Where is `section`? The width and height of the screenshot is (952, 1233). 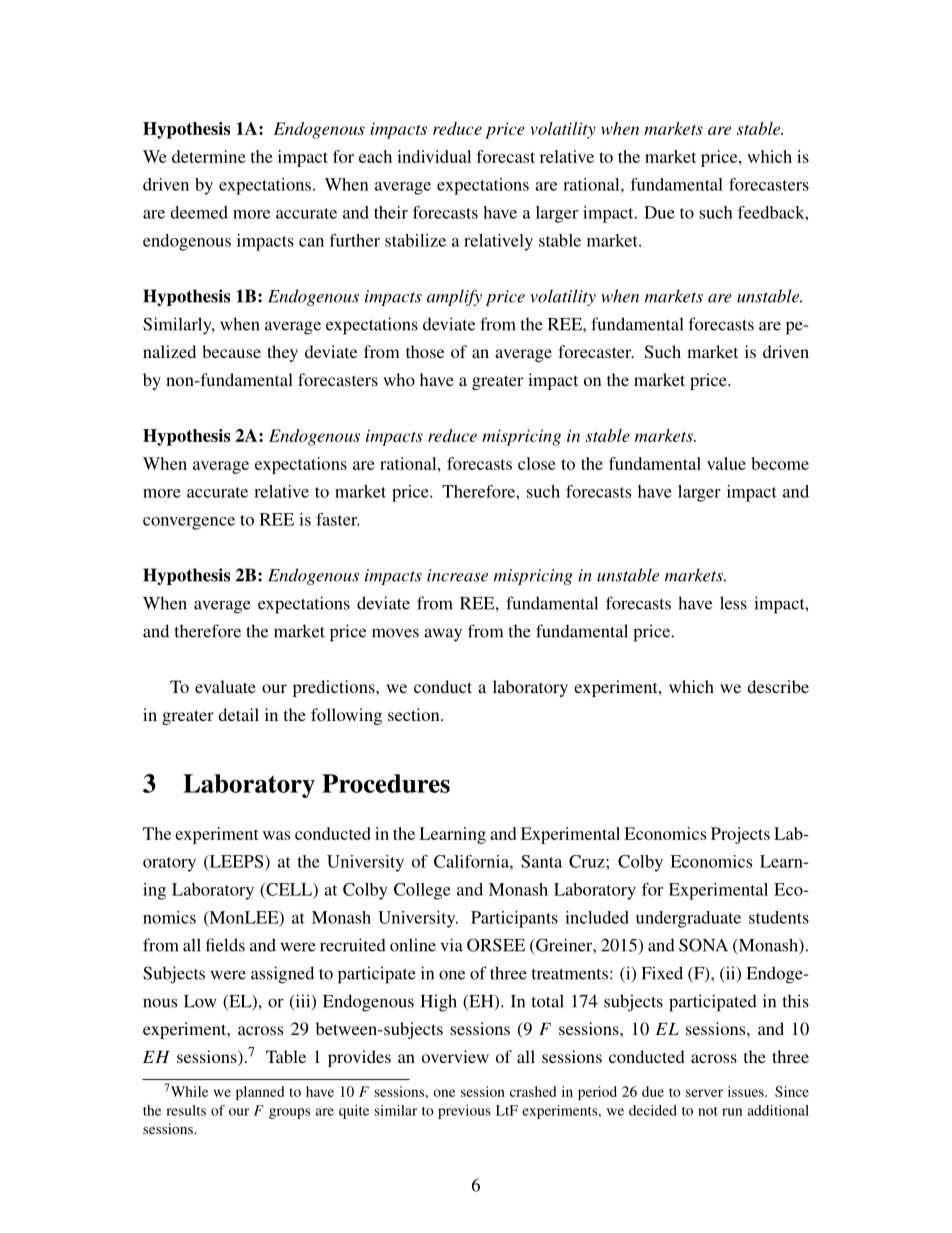
section is located at coordinates (415, 714).
